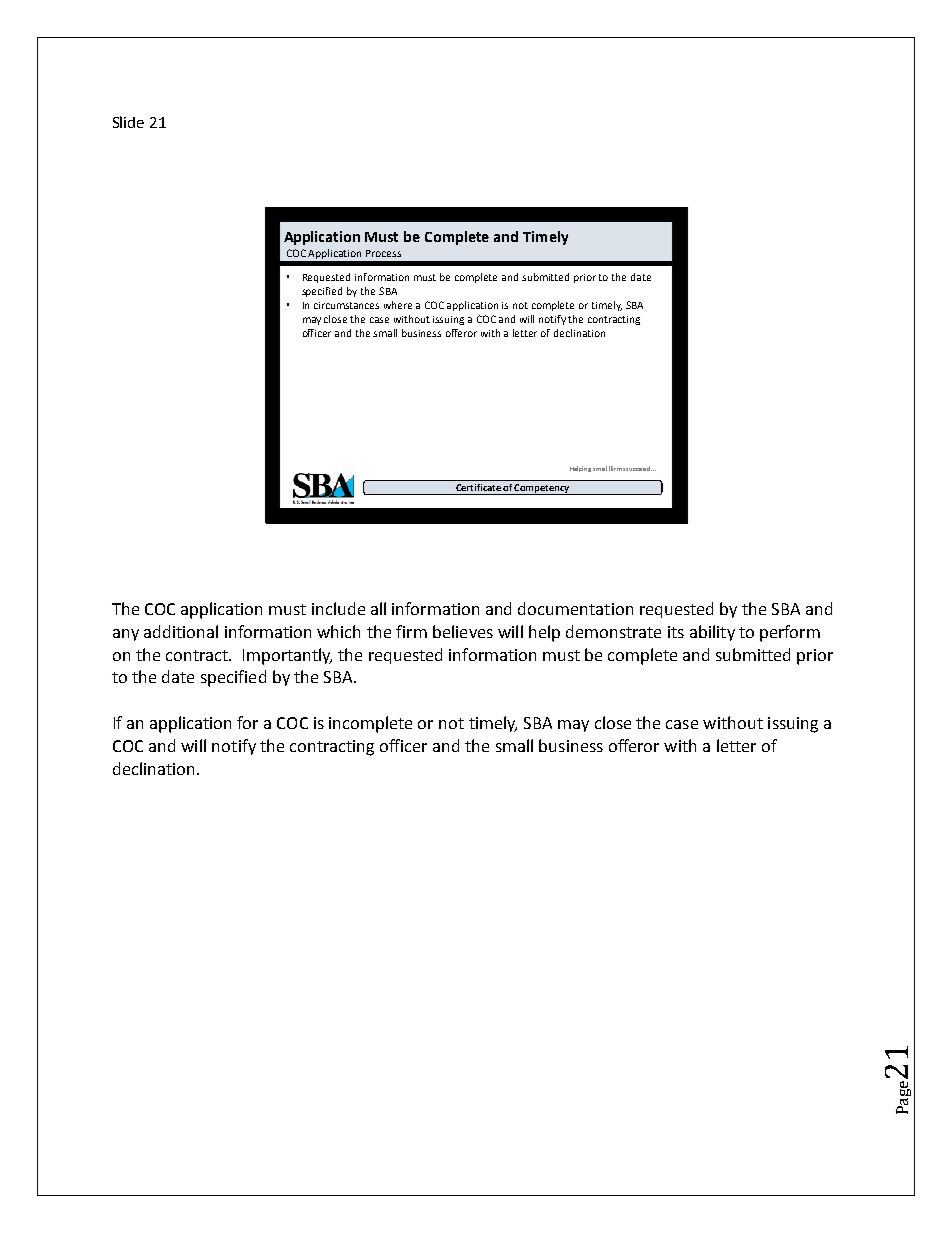 Image resolution: width=952 pixels, height=1233 pixels. What do you see at coordinates (463, 631) in the image?
I see `believes` at bounding box center [463, 631].
